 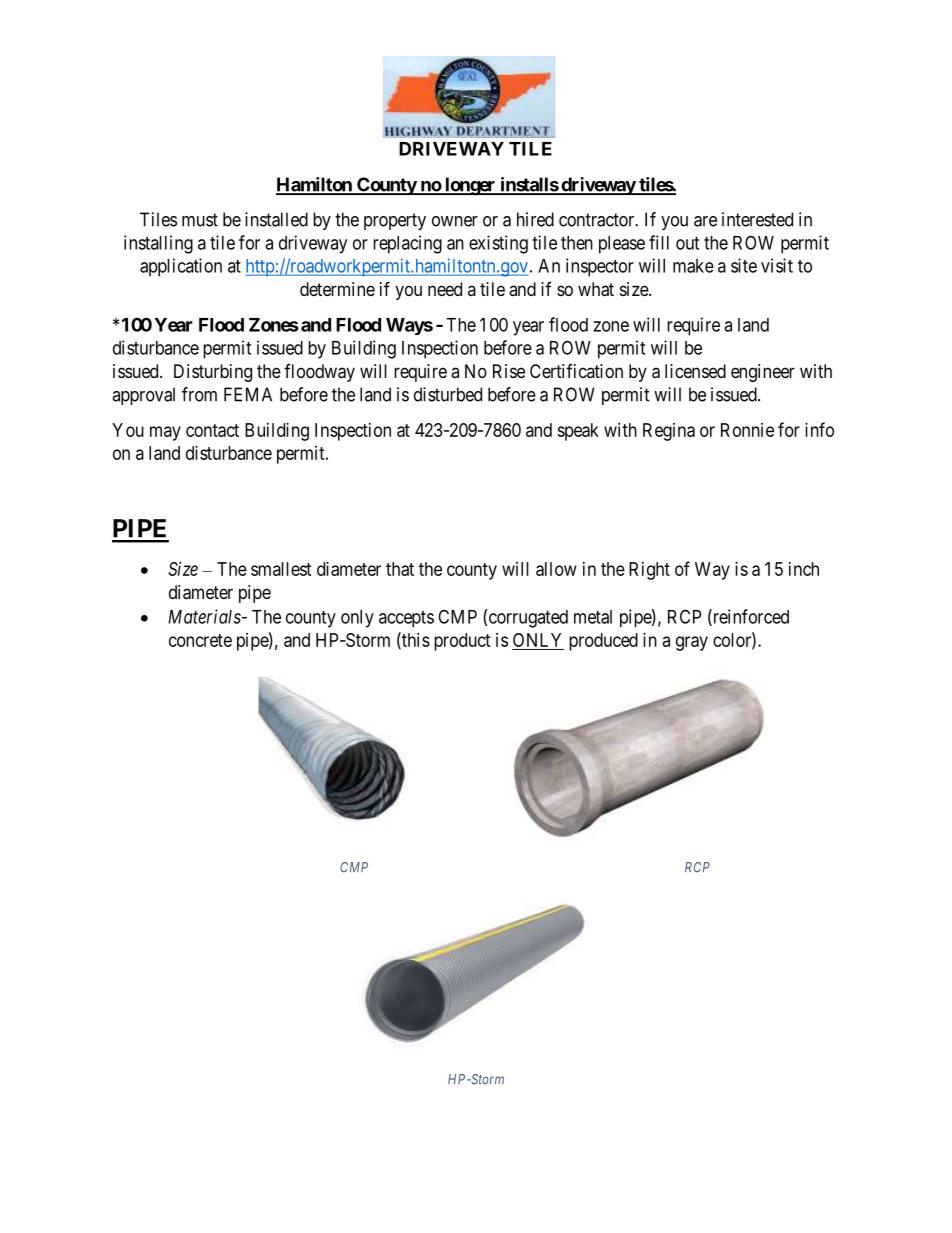 What do you see at coordinates (747, 430) in the page?
I see `Ronnie` at bounding box center [747, 430].
